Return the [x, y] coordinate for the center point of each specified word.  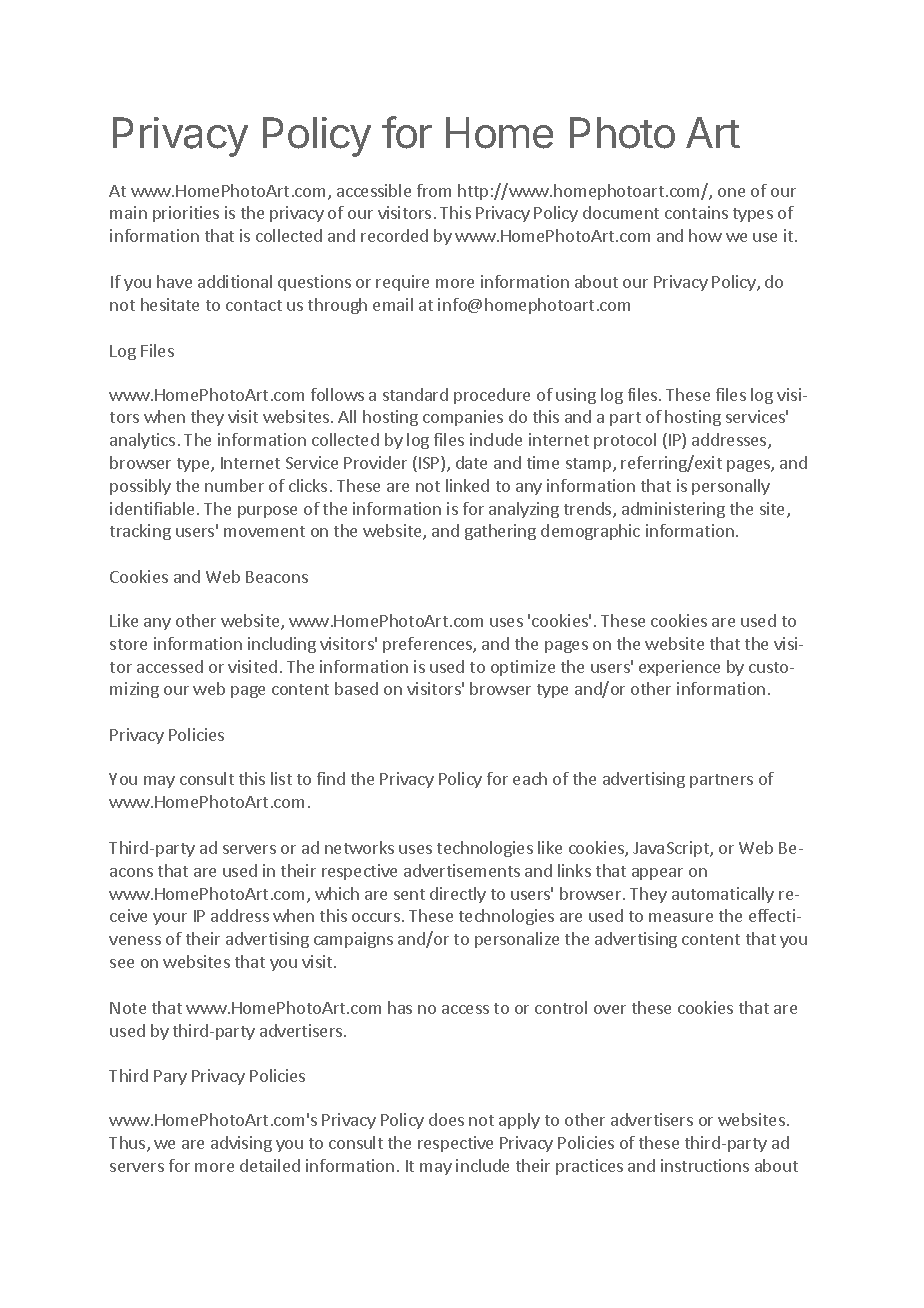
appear [657, 874]
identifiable [152, 508]
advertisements [462, 870]
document [621, 212]
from [434, 190]
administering [673, 510]
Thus [128, 1144]
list [281, 778]
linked [467, 485]
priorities [186, 214]
